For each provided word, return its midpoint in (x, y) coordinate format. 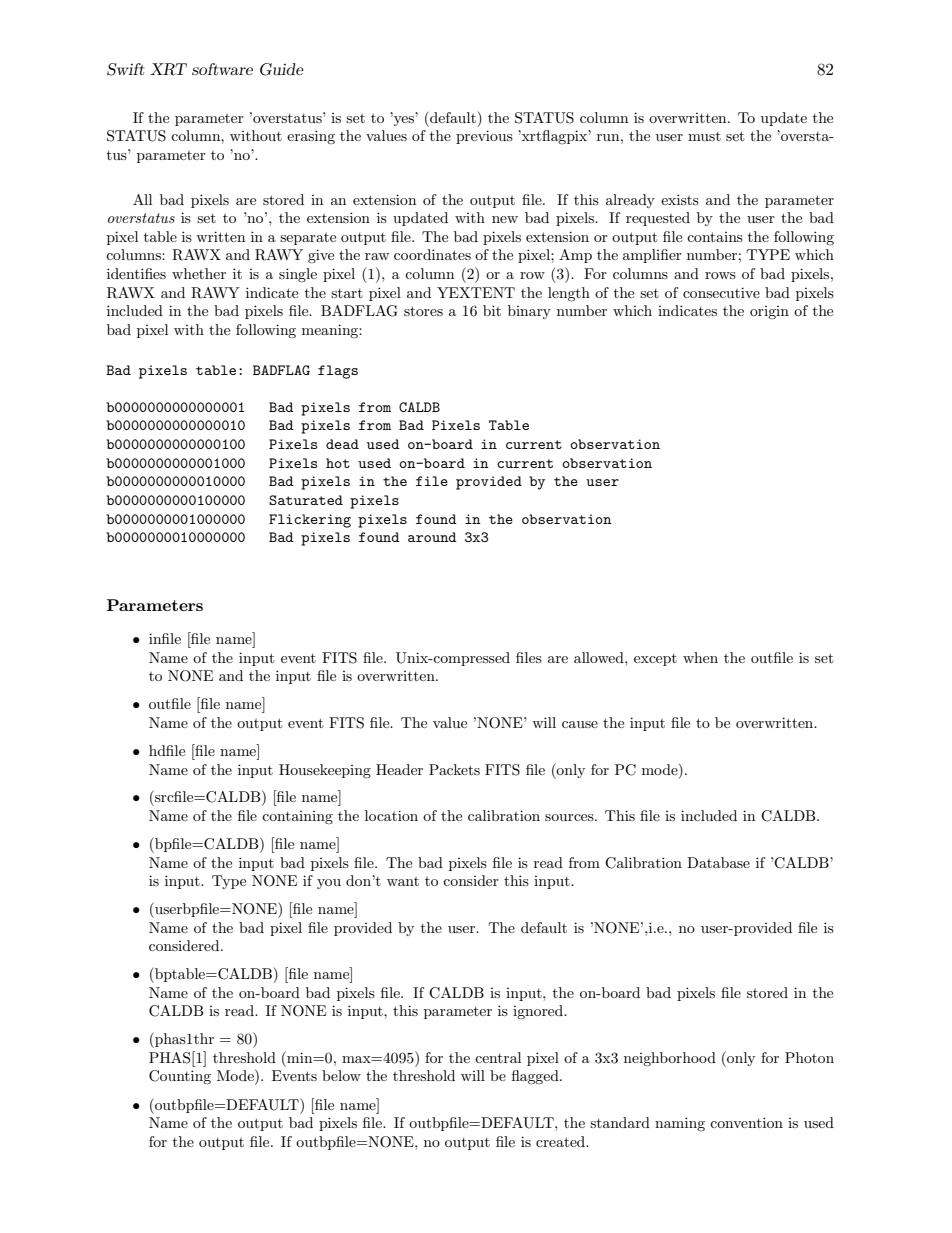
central (498, 1057)
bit (492, 310)
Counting (180, 1077)
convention (746, 1122)
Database (718, 862)
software (222, 69)
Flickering (310, 521)
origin (769, 312)
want (403, 881)
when (700, 657)
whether (199, 273)
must (704, 136)
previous (484, 137)
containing (297, 817)
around (432, 537)
